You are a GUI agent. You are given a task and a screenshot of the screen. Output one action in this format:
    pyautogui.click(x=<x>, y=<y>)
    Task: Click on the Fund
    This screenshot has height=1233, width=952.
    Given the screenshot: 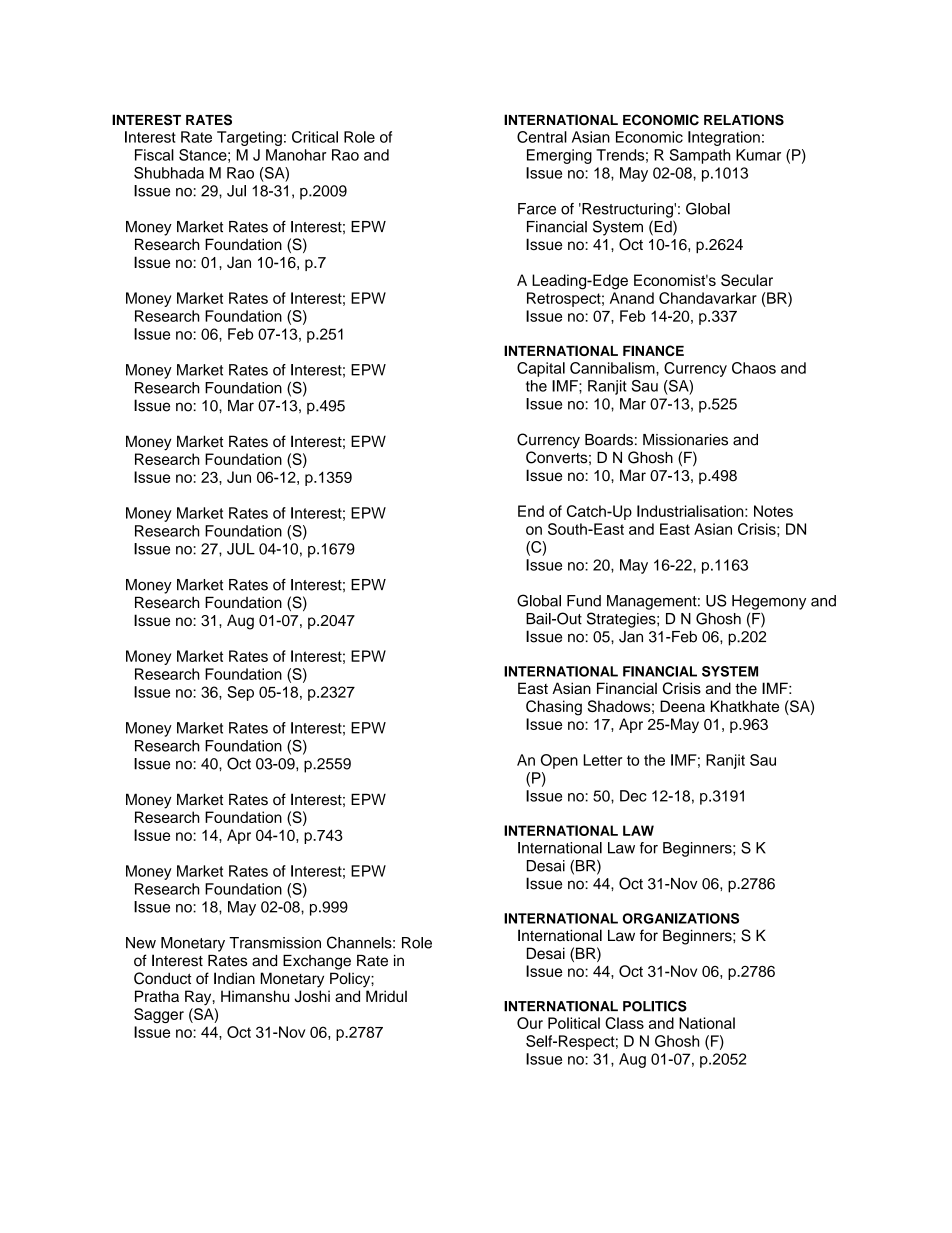 What is the action you would take?
    pyautogui.click(x=584, y=601)
